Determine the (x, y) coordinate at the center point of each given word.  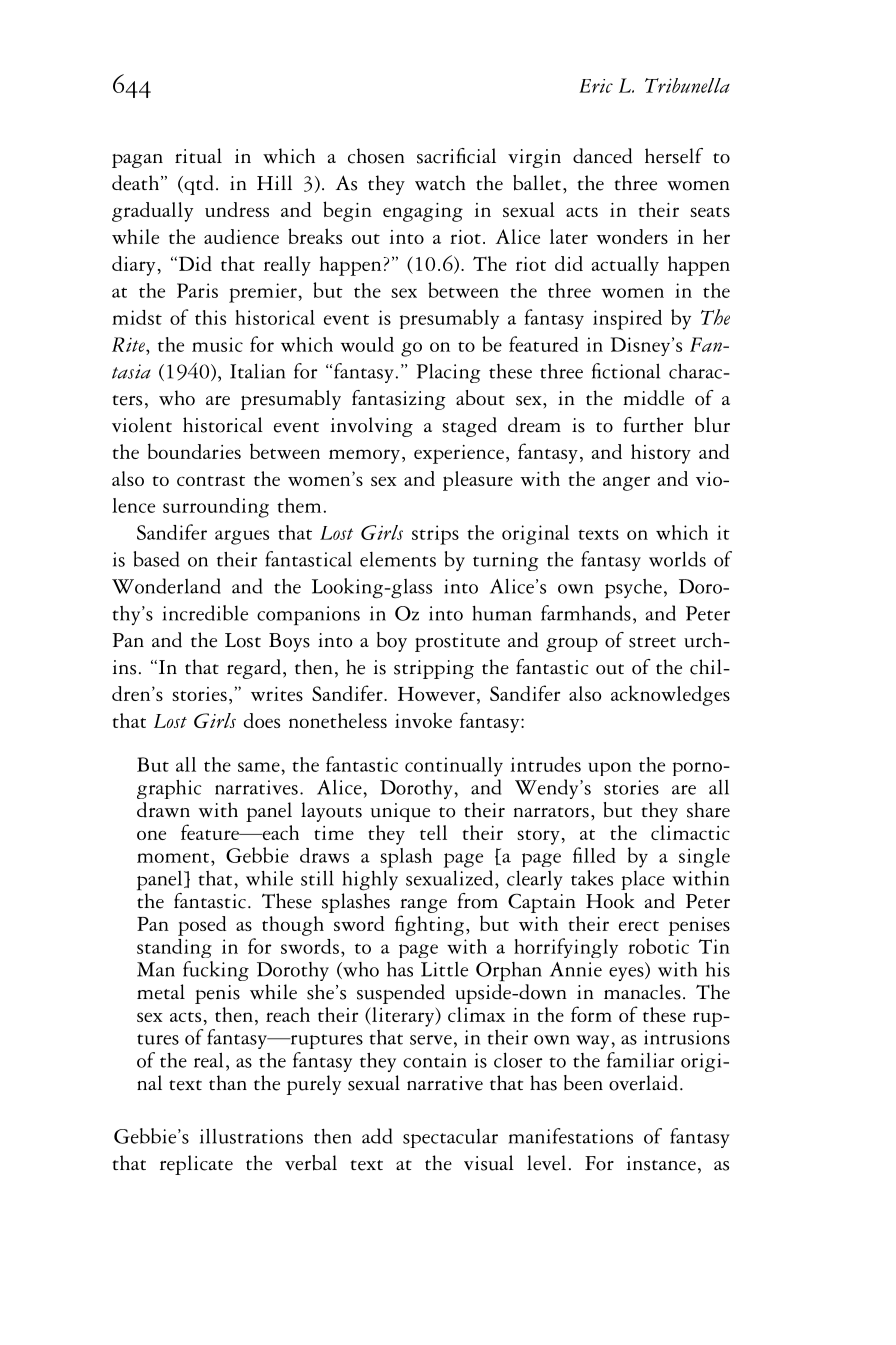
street (652, 642)
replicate (196, 1165)
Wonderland (166, 586)
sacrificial (456, 156)
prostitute (457, 642)
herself (674, 156)
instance (661, 1163)
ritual (198, 156)
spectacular (450, 1138)
